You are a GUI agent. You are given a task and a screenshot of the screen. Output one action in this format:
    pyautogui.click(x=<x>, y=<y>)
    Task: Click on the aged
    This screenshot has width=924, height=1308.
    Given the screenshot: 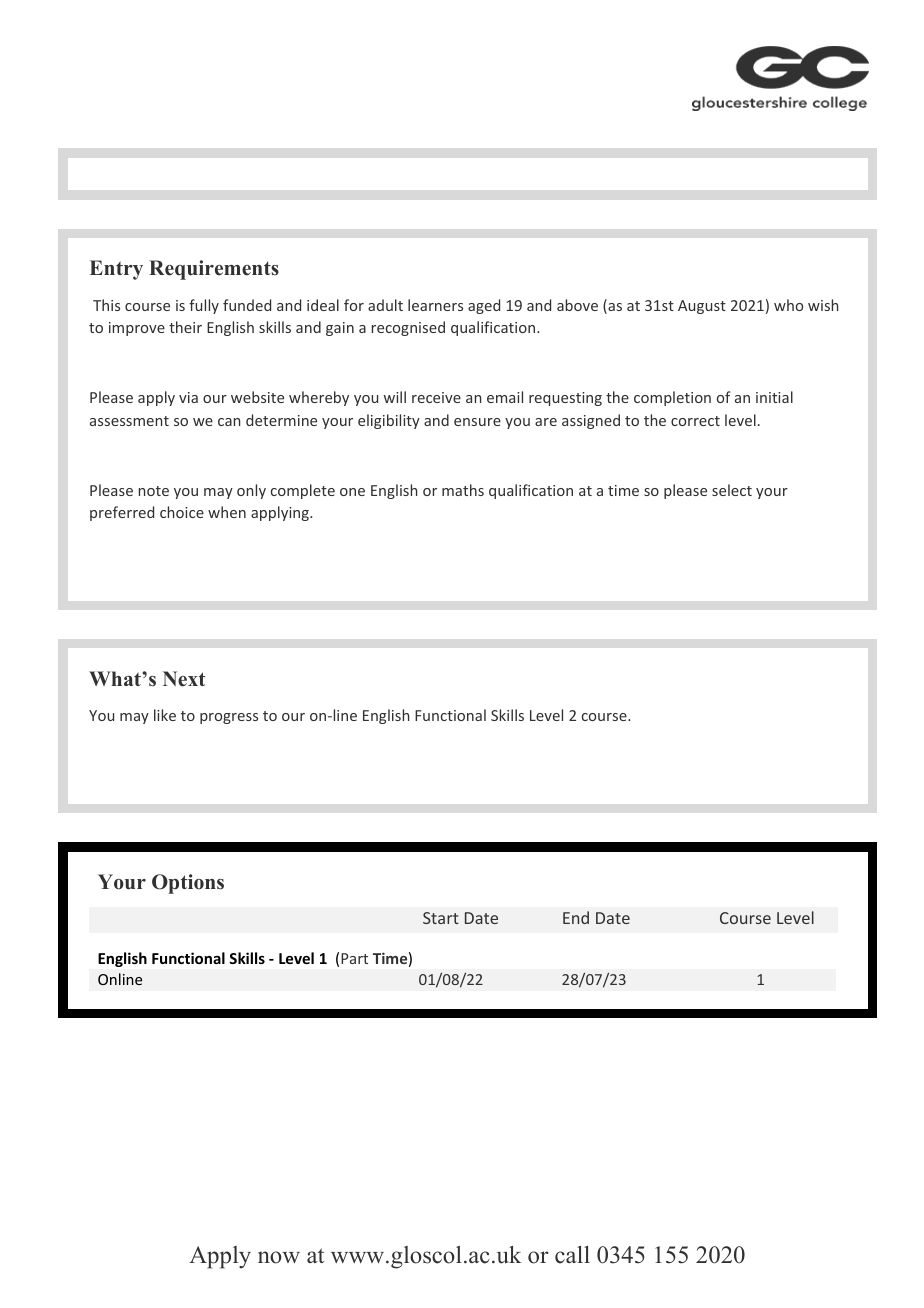 What is the action you would take?
    pyautogui.click(x=484, y=306)
